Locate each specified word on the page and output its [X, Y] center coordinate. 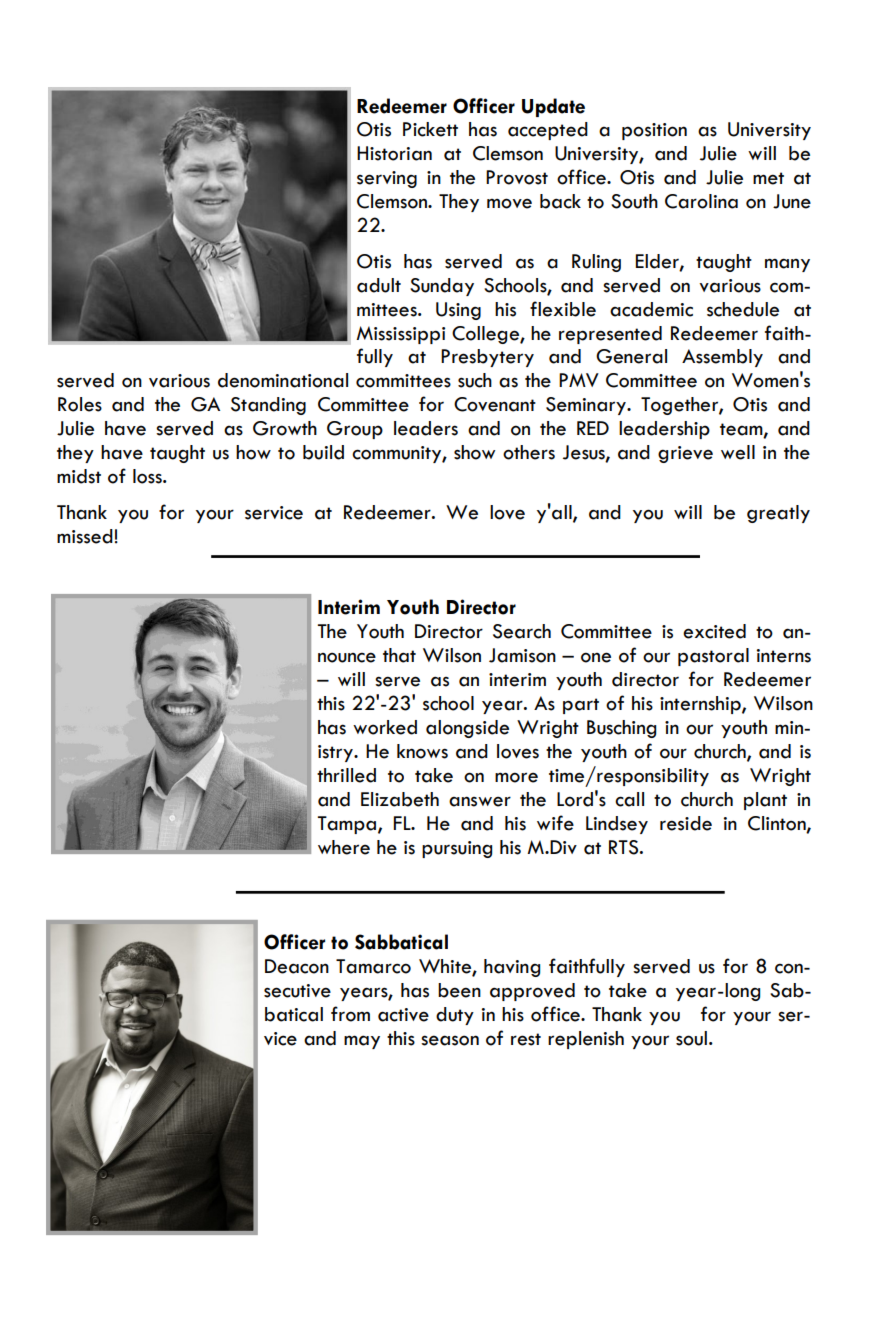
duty [455, 1016]
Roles [80, 404]
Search [522, 631]
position [654, 131]
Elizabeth [400, 799]
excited [714, 631]
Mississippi [400, 335]
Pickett [430, 129]
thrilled [346, 775]
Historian [394, 153]
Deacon [297, 966]
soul [691, 1038]
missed [85, 536]
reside [686, 823]
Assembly [722, 358]
